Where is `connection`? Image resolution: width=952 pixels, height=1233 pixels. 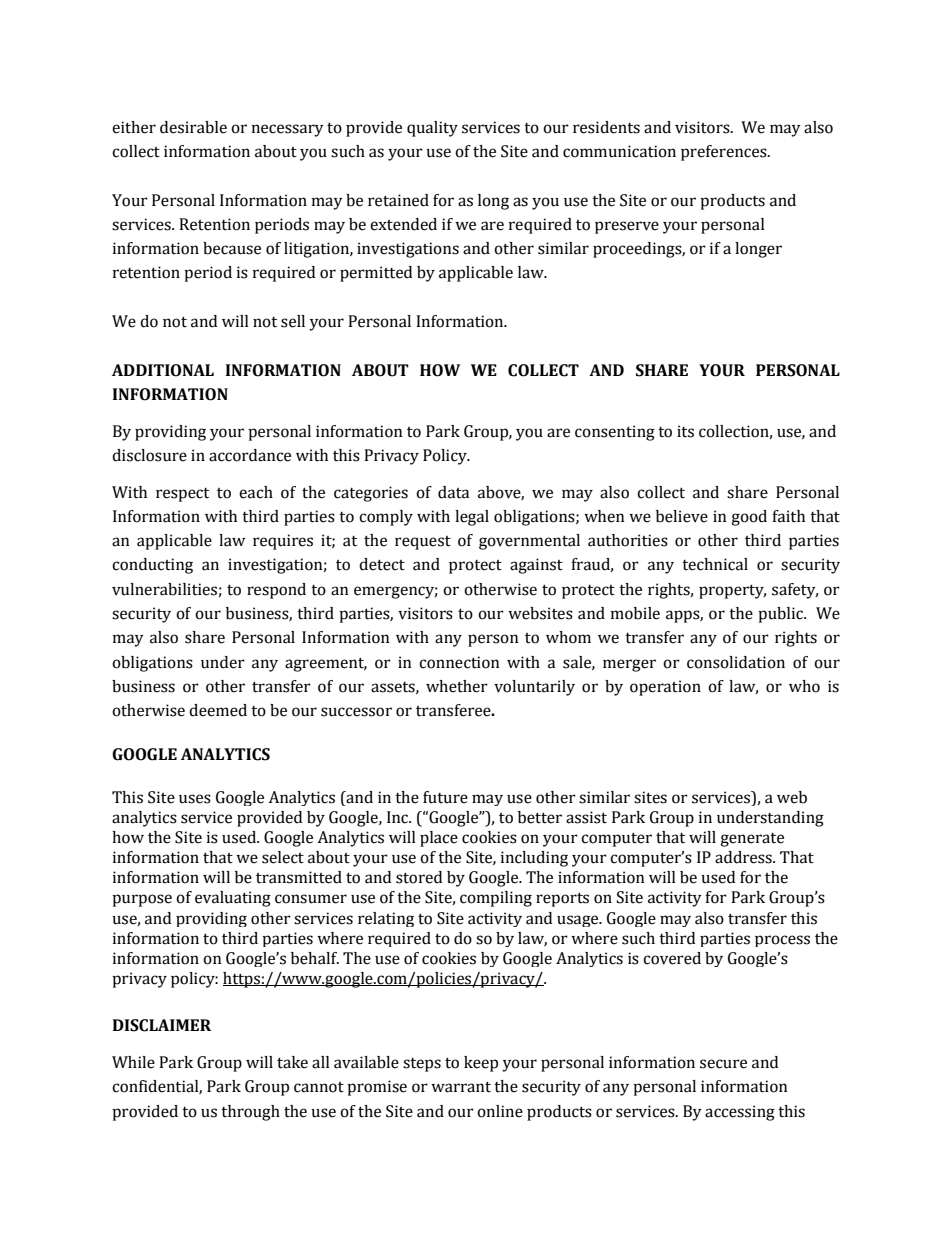
connection is located at coordinates (459, 662).
